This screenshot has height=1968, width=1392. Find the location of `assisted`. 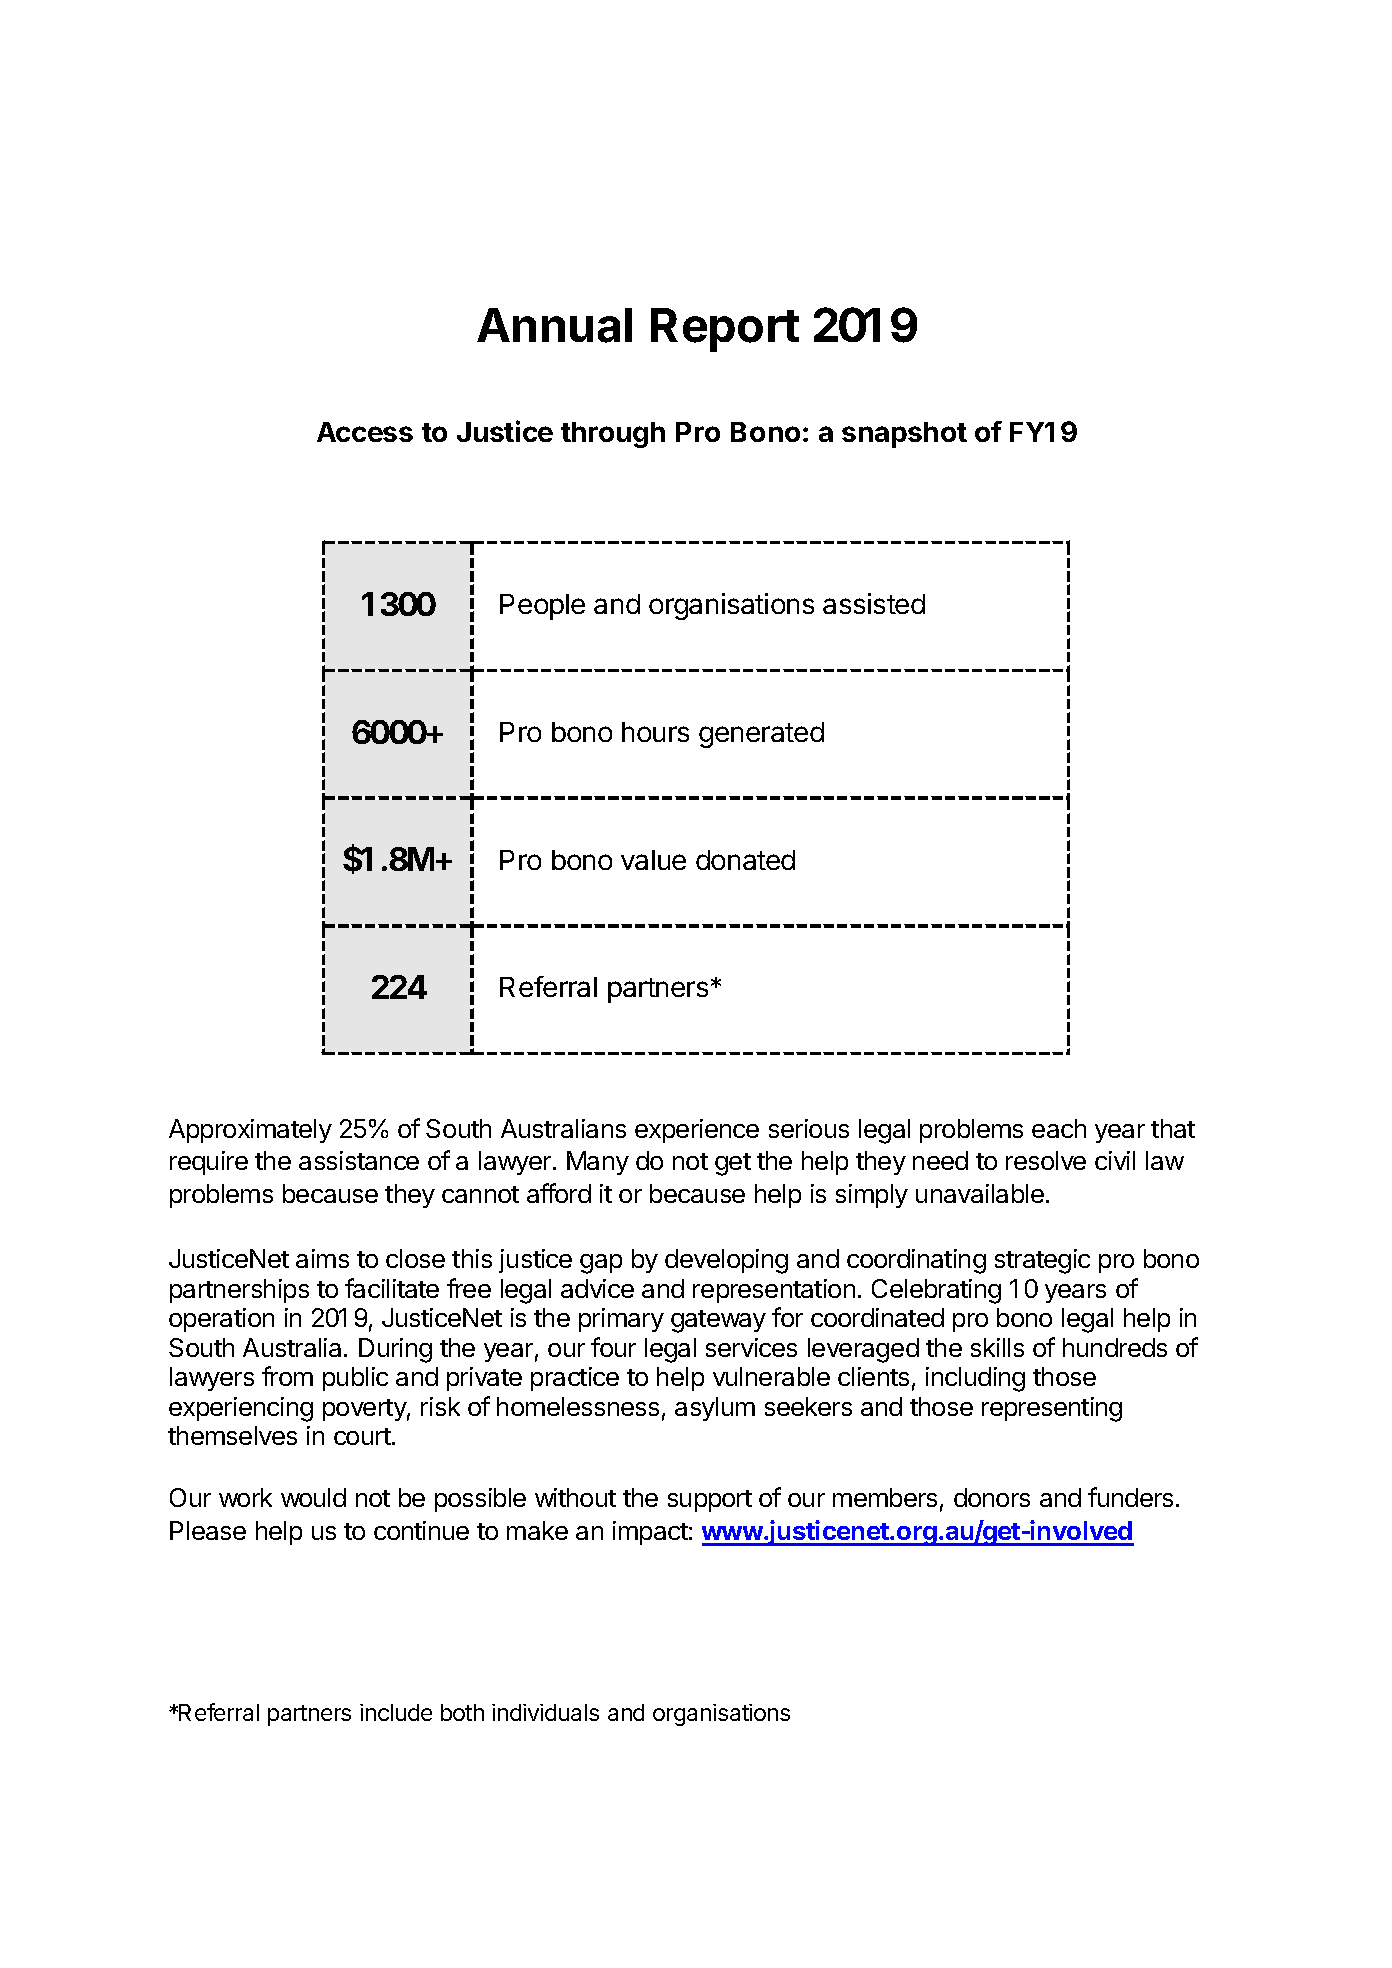

assisted is located at coordinates (874, 603).
